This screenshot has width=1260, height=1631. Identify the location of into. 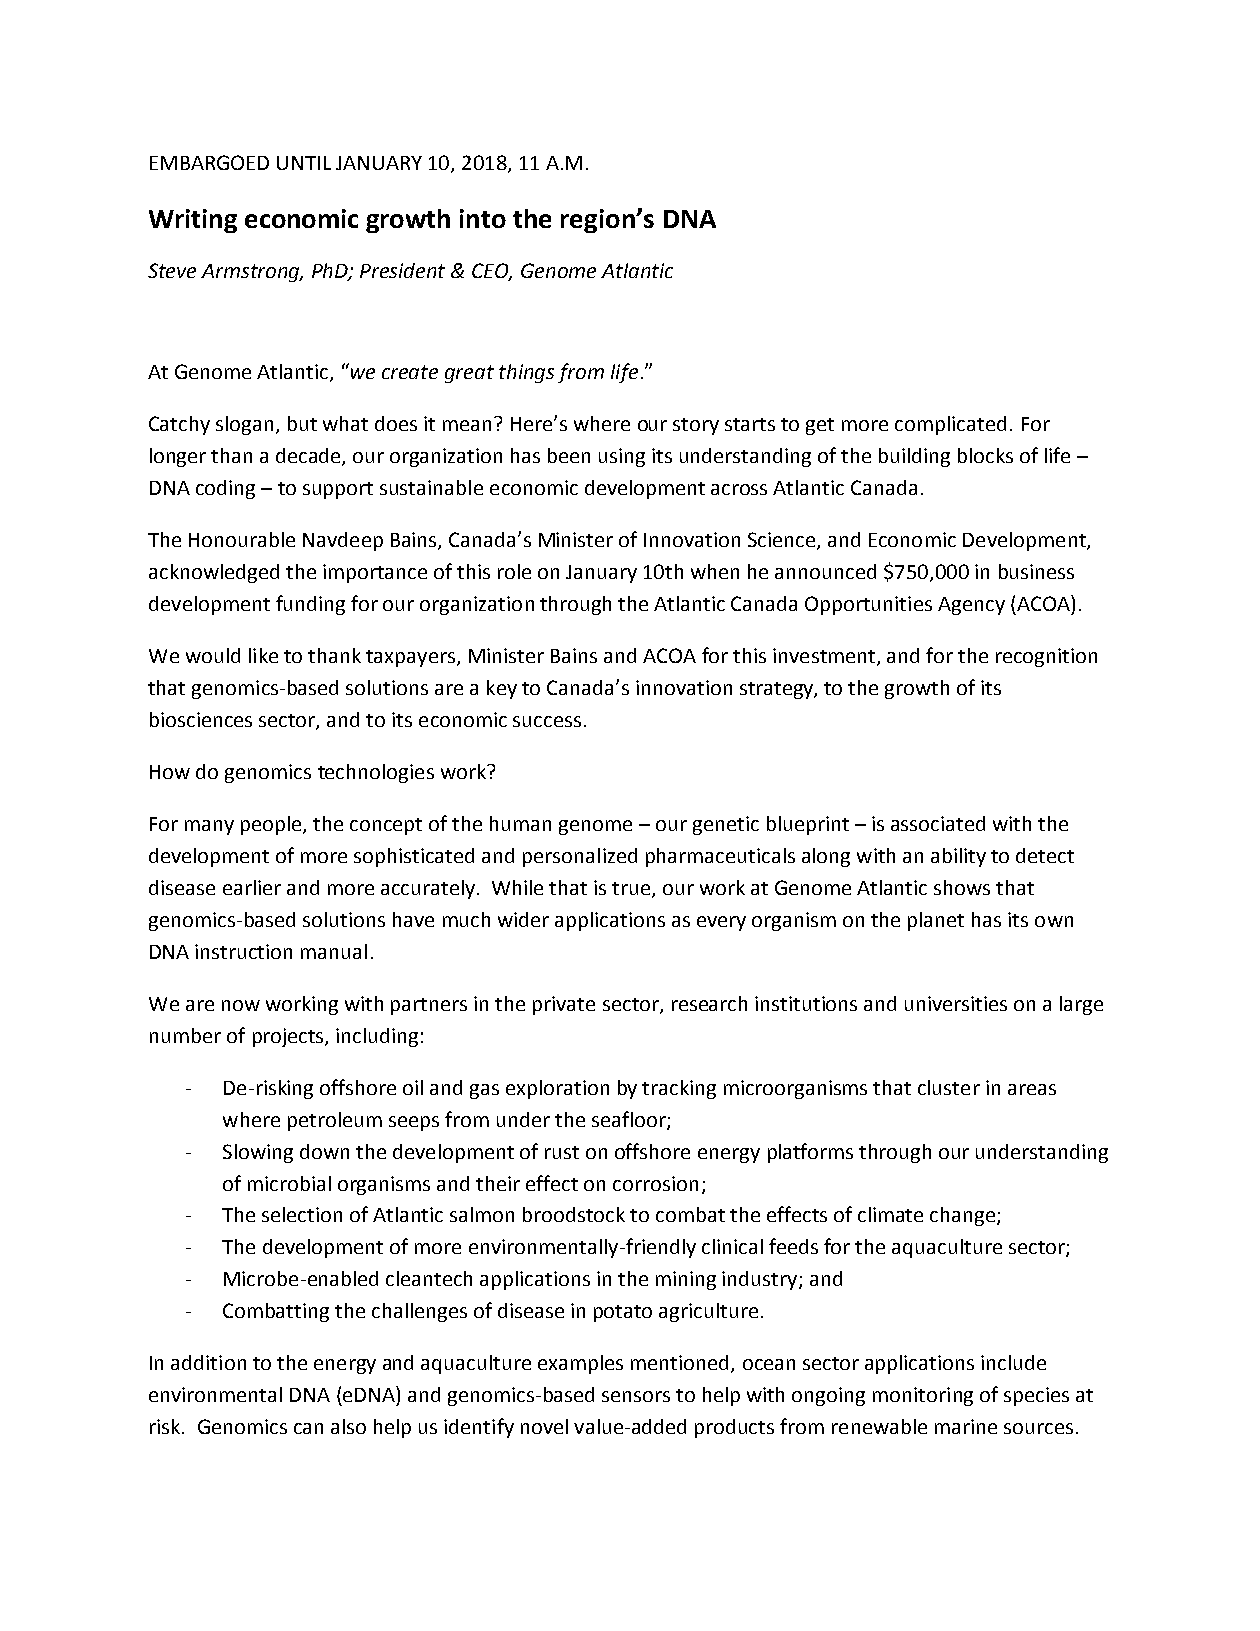
(483, 218).
